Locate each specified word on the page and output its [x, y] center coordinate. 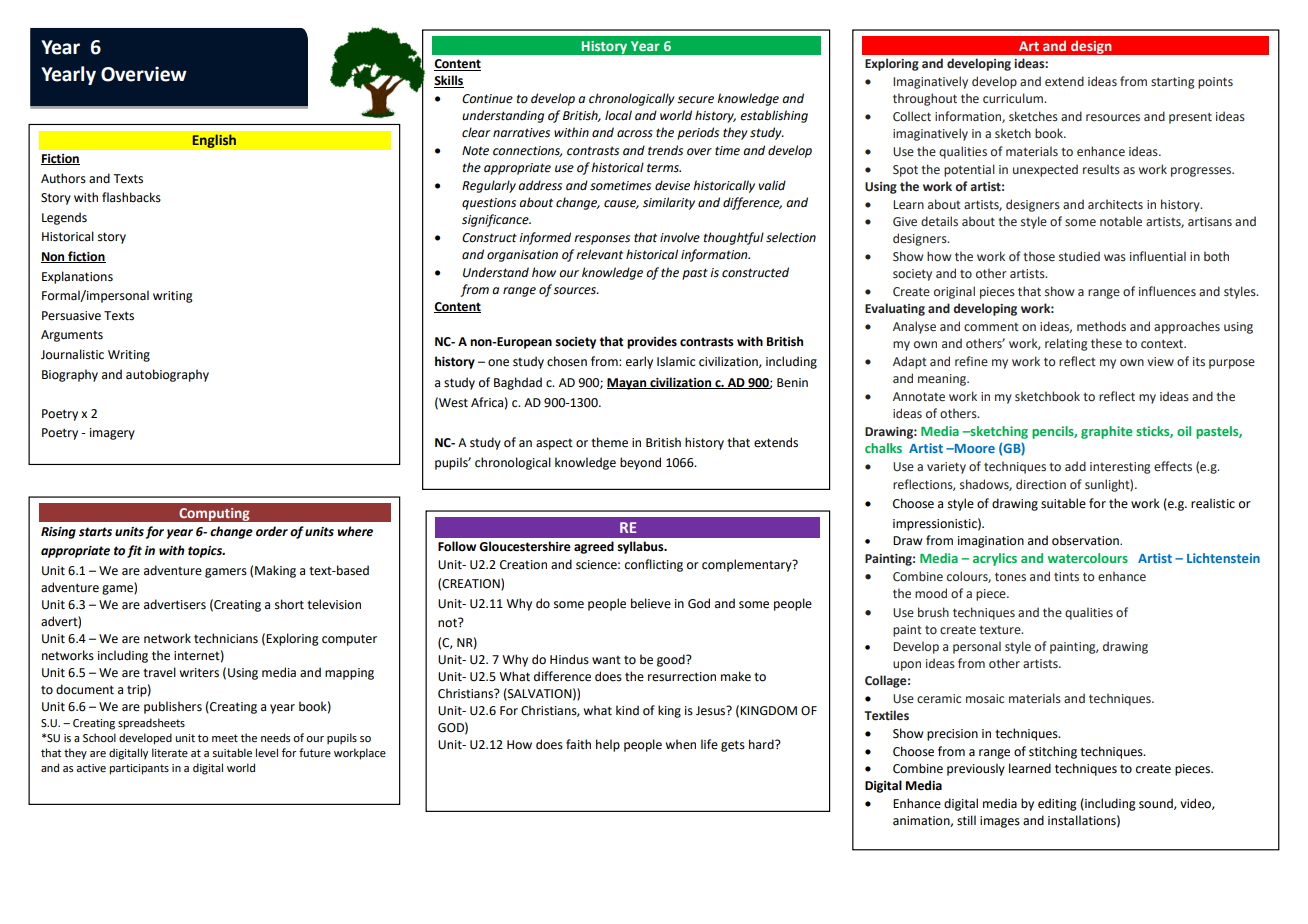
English [214, 141]
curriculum [1014, 98]
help [608, 745]
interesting [1120, 468]
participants [139, 769]
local [618, 115]
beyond [640, 463]
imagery [112, 434]
